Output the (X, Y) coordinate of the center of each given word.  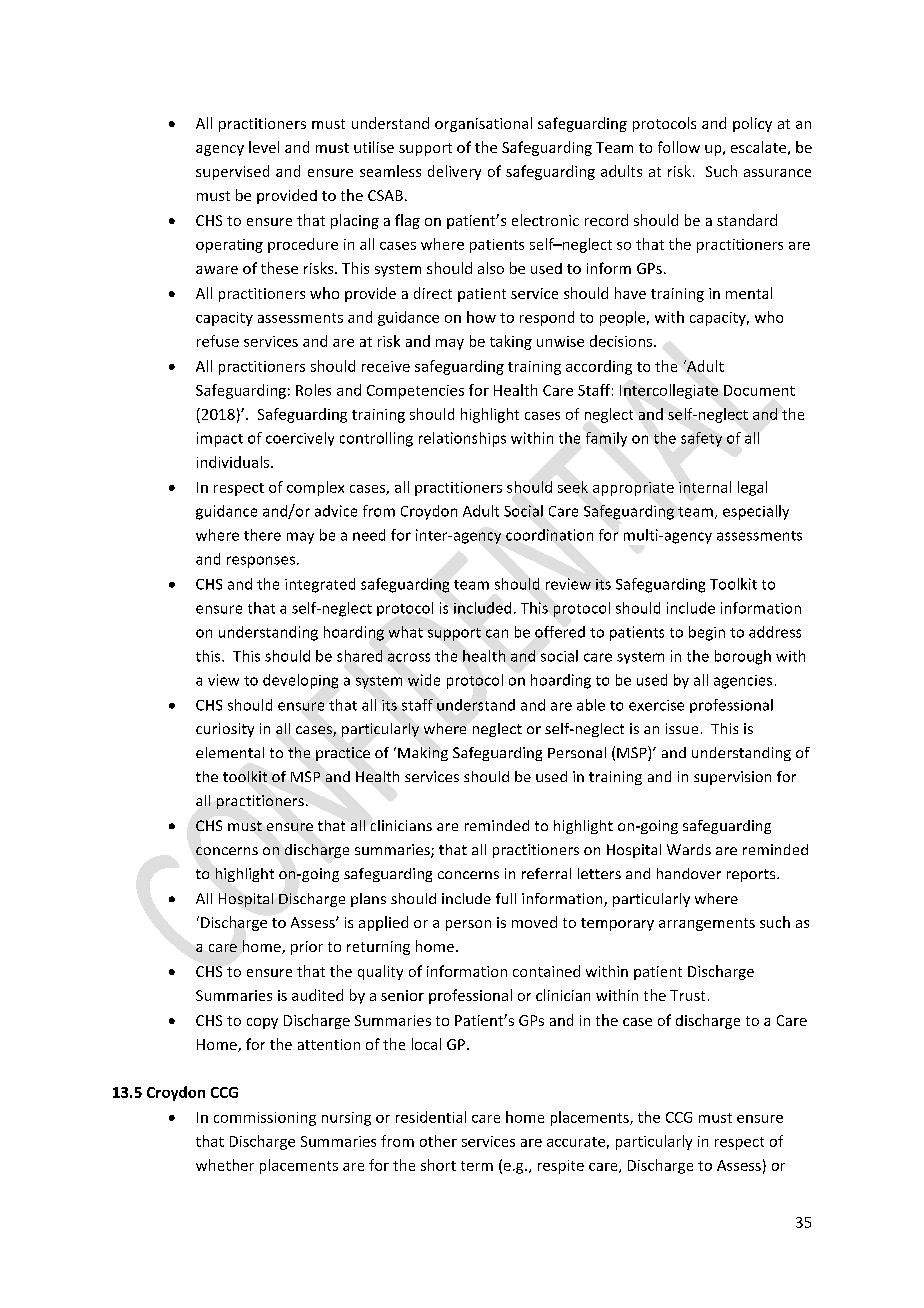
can (497, 633)
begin (707, 633)
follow (679, 147)
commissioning (265, 1119)
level (264, 147)
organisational (483, 124)
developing (300, 681)
